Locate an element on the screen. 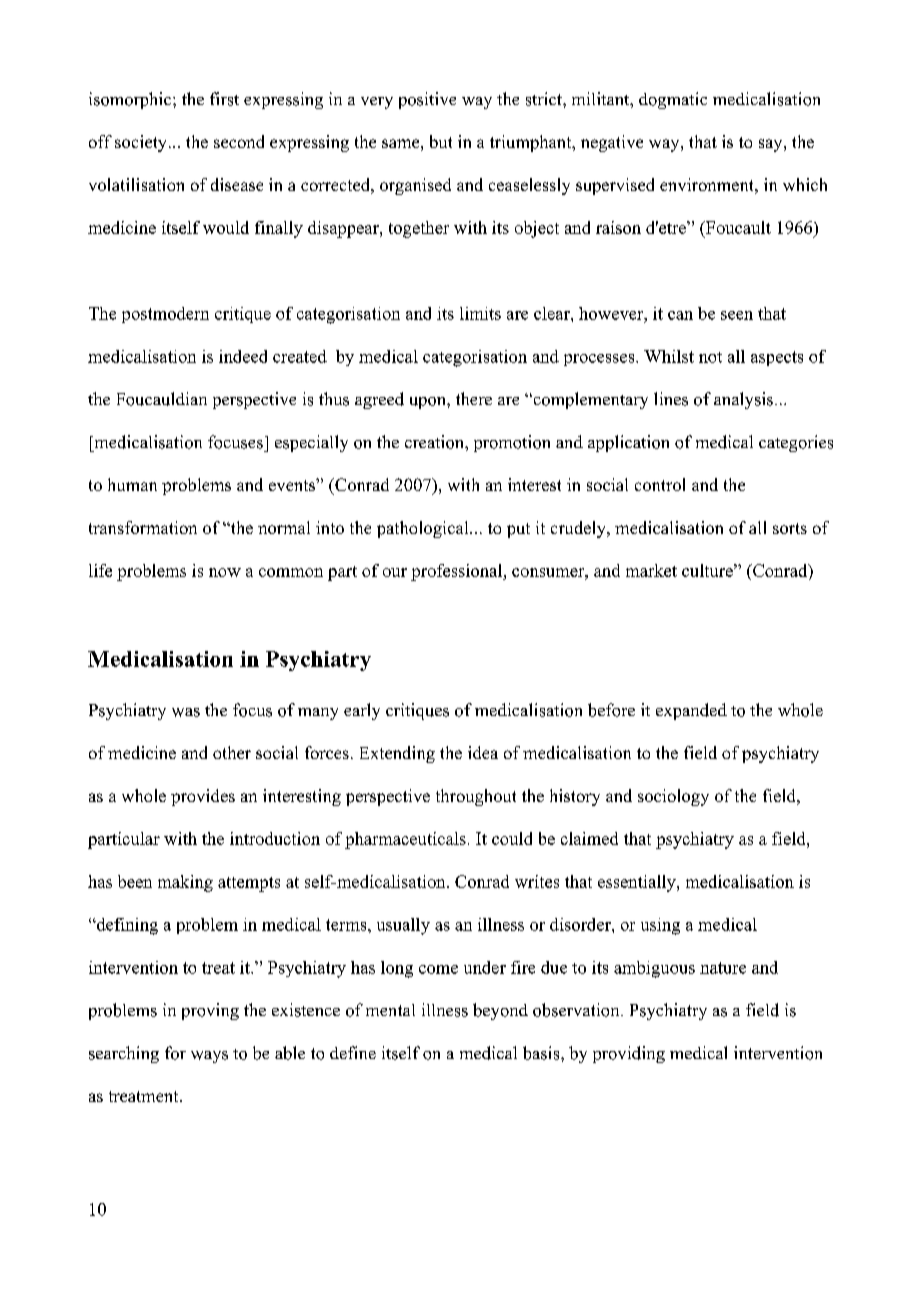 The height and width of the screenshot is (1308, 924). throughout is located at coordinates (476, 797).
